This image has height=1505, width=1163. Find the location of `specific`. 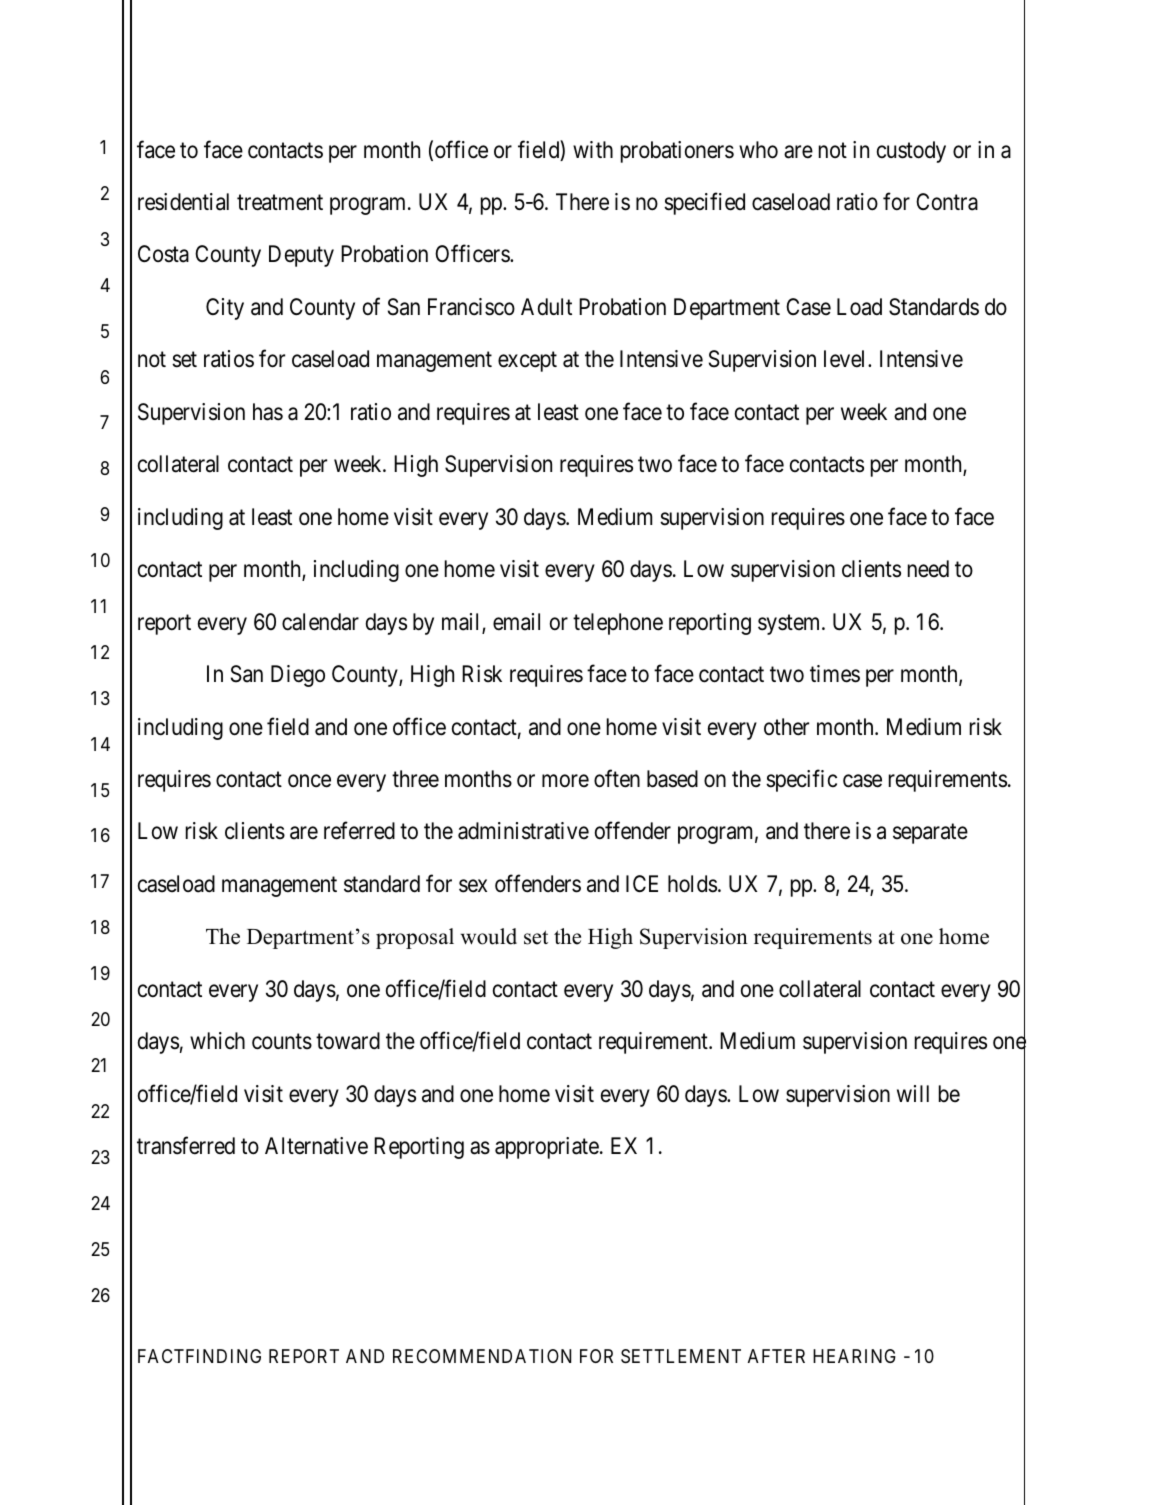

specific is located at coordinates (801, 780).
